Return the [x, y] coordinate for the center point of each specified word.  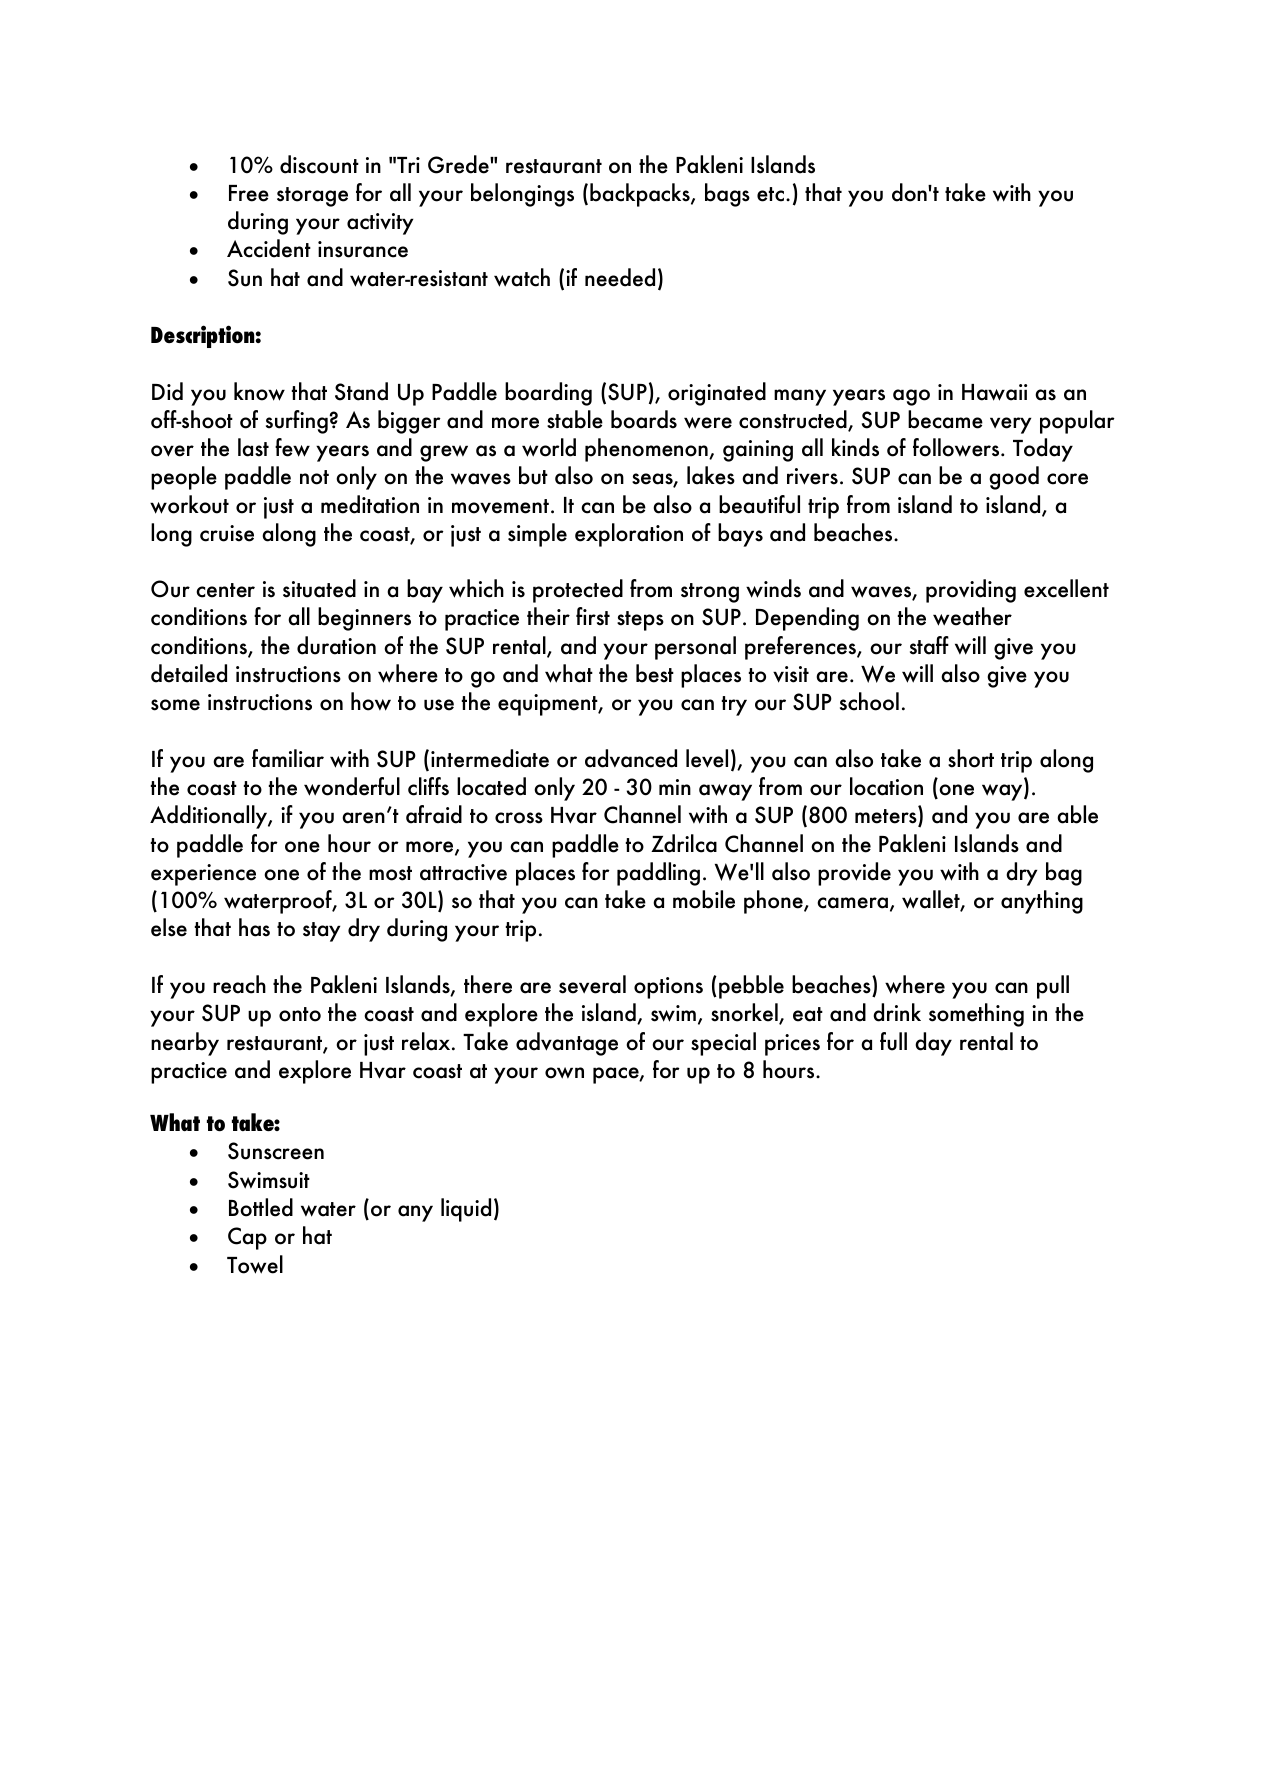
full [893, 1041]
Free [249, 193]
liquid [466, 1210]
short [971, 758]
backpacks [641, 195]
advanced [631, 758]
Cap [247, 1238]
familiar [288, 758]
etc [770, 194]
